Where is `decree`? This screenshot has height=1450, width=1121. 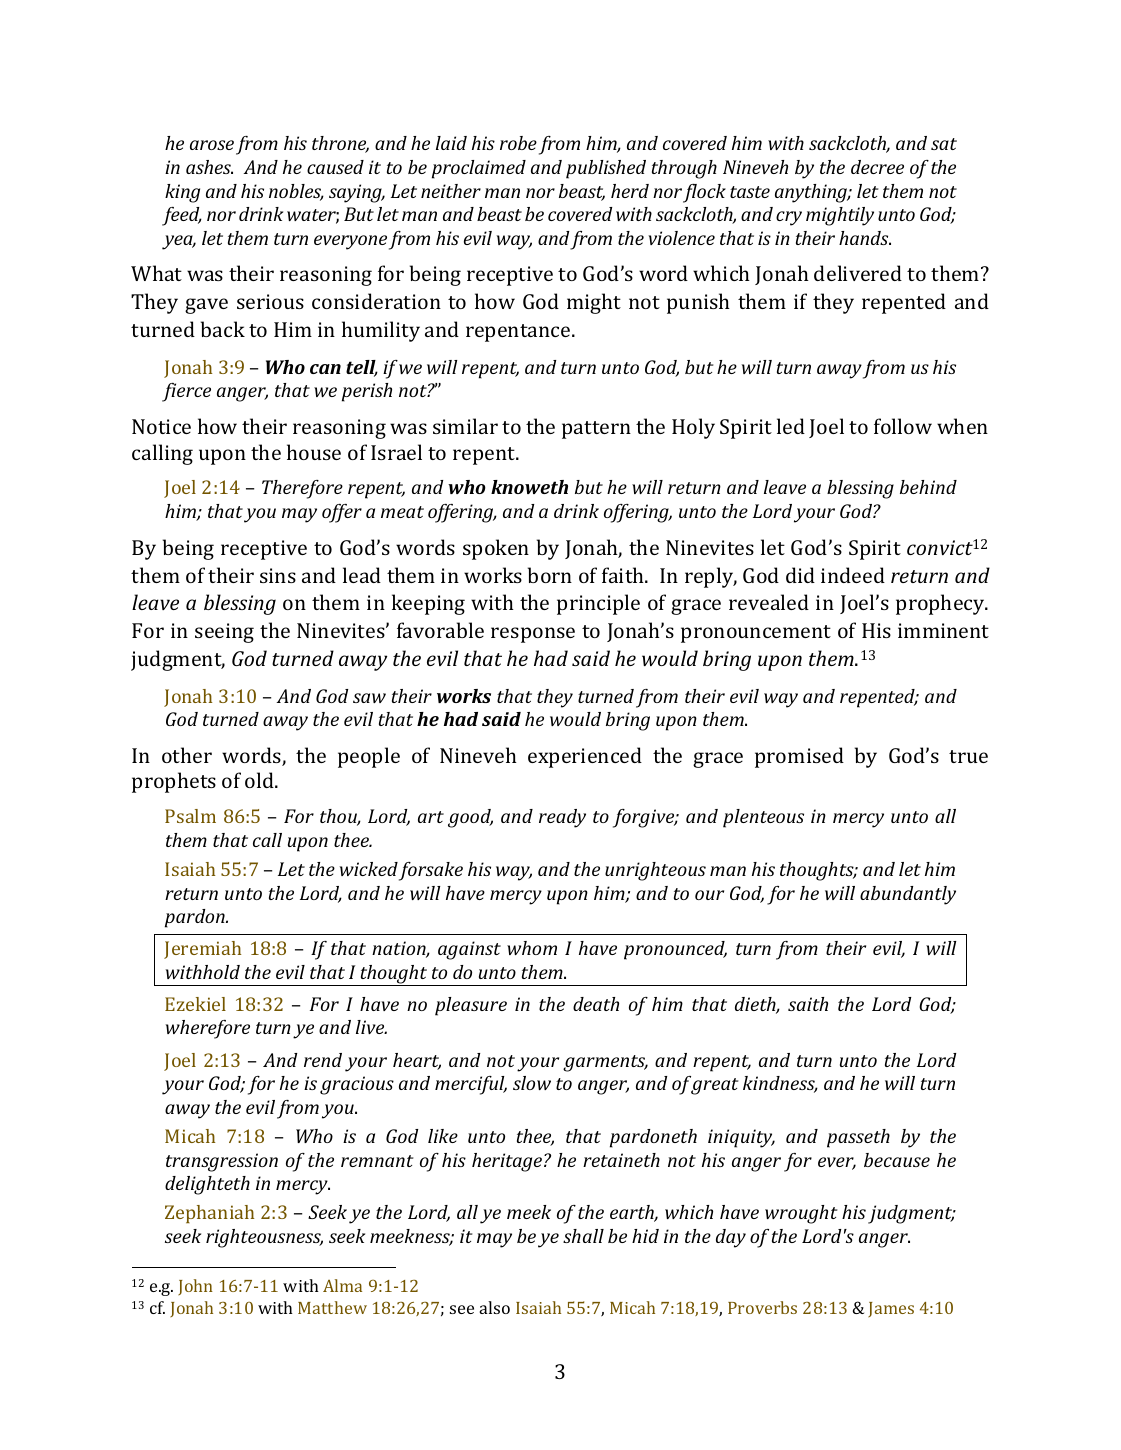
decree is located at coordinates (877, 167).
